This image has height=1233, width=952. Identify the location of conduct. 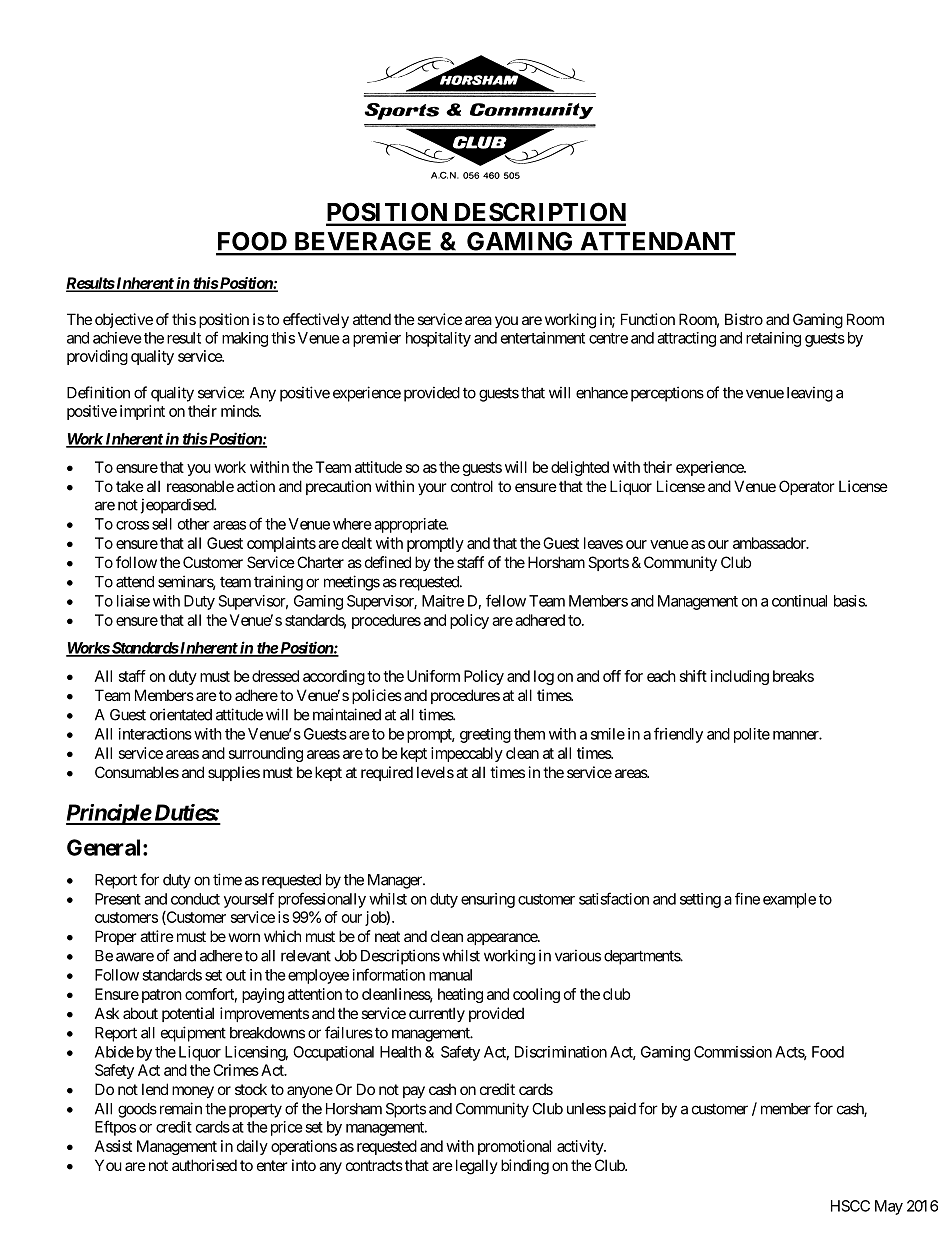
(195, 899).
